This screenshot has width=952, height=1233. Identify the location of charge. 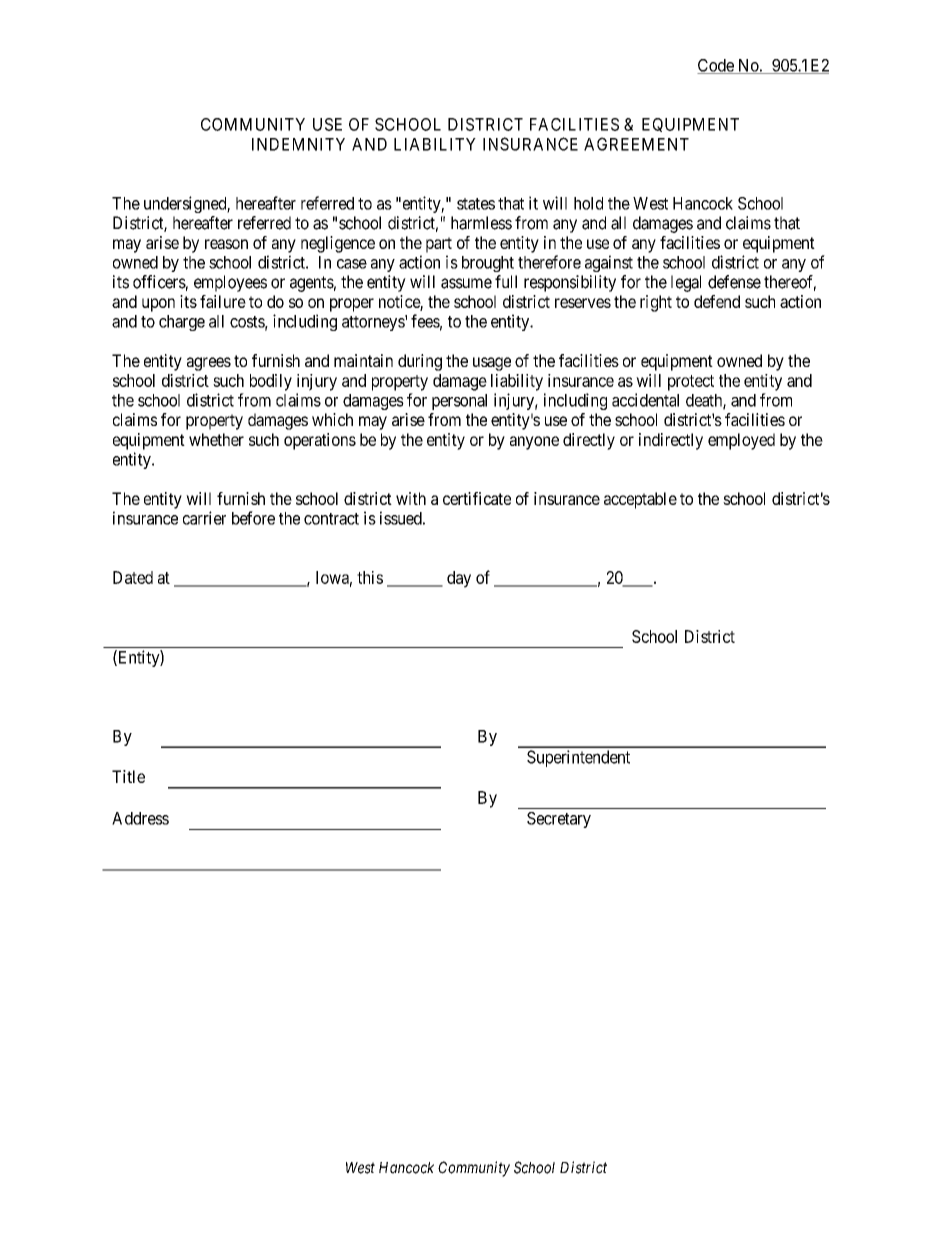
(182, 323).
